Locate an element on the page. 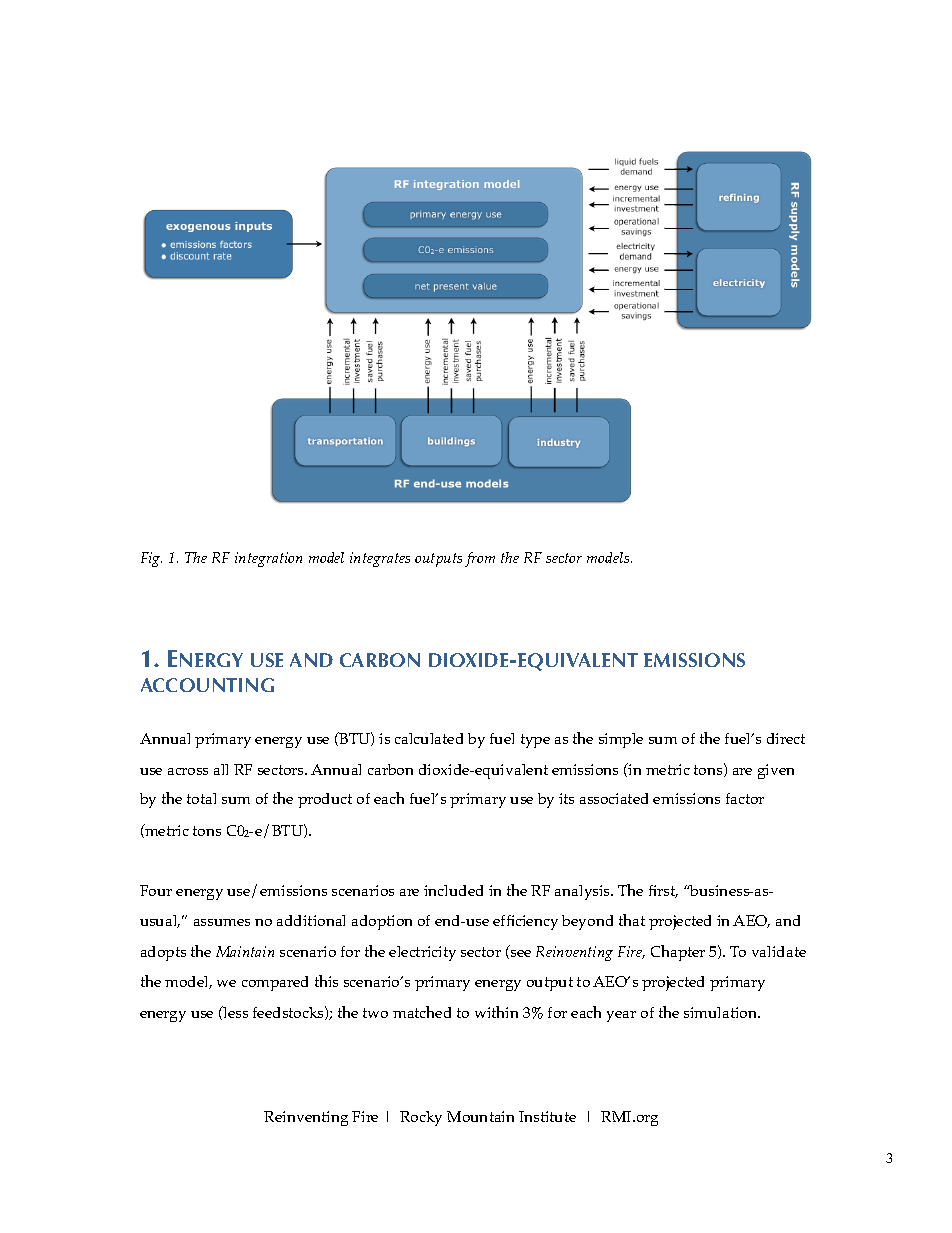  Institute is located at coordinates (547, 1116).
